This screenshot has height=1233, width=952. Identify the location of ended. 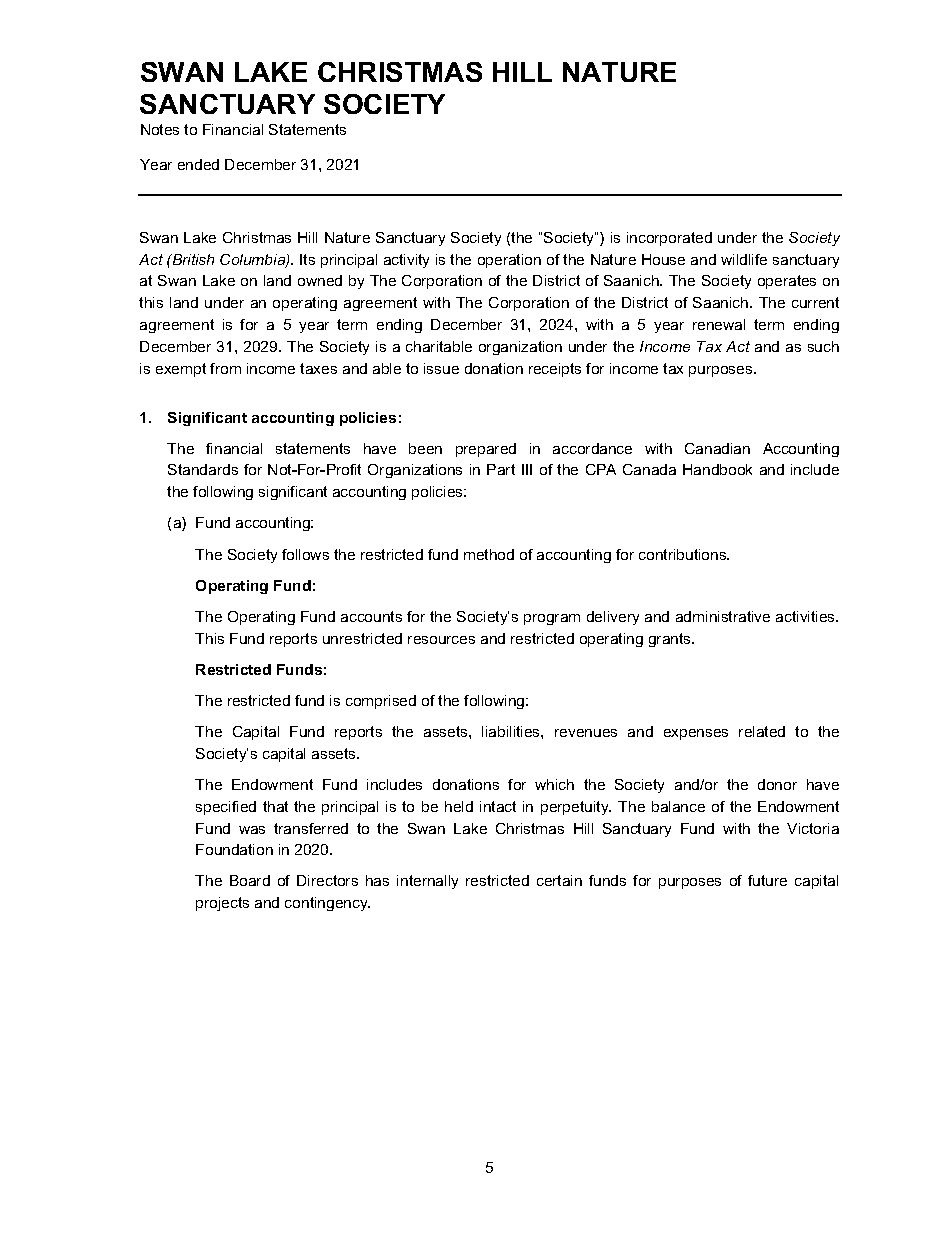
(198, 164).
